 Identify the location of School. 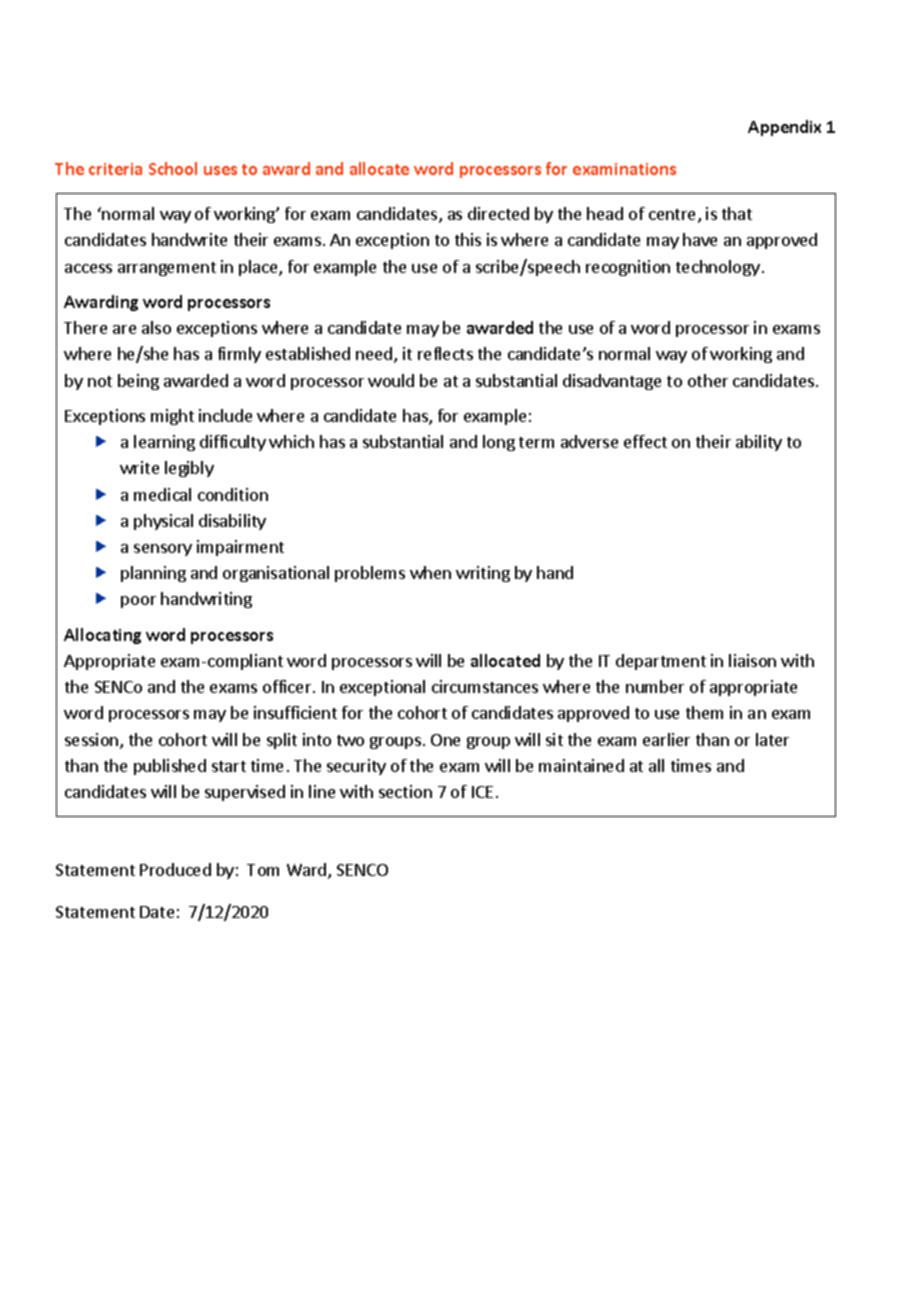
(173, 168).
